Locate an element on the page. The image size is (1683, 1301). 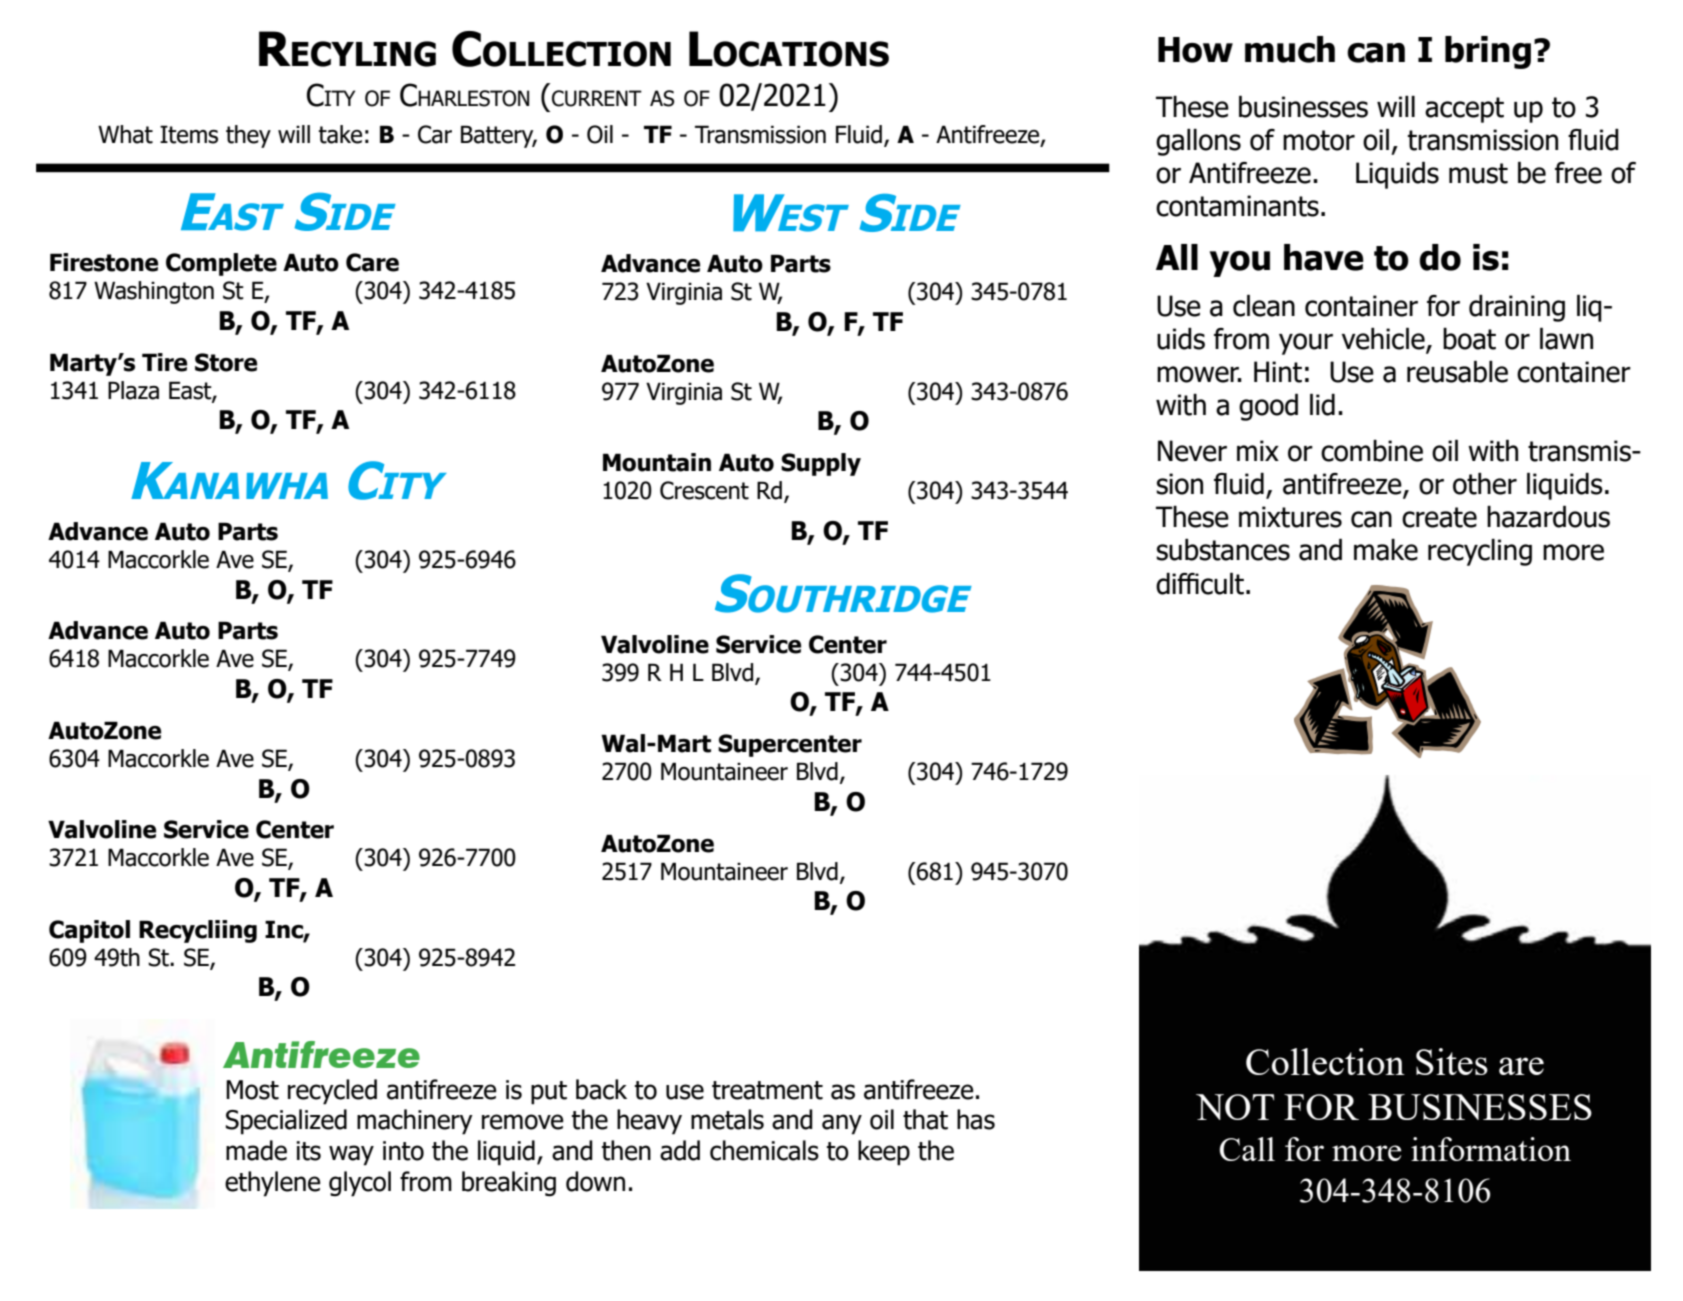
make is located at coordinates (1386, 550).
